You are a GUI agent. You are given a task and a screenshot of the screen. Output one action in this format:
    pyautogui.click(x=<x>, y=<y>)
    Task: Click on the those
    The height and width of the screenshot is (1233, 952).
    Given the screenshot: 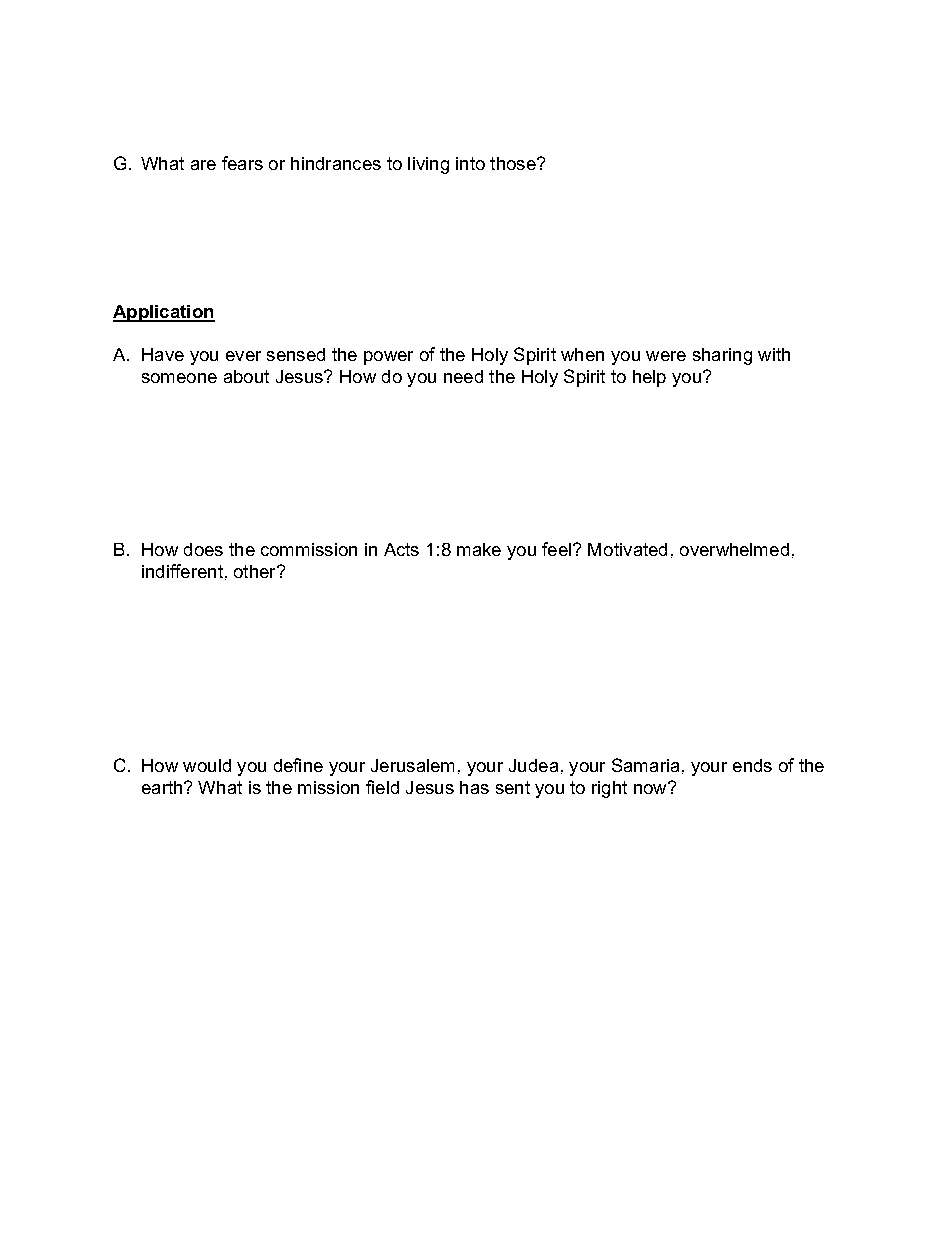 What is the action you would take?
    pyautogui.click(x=514, y=163)
